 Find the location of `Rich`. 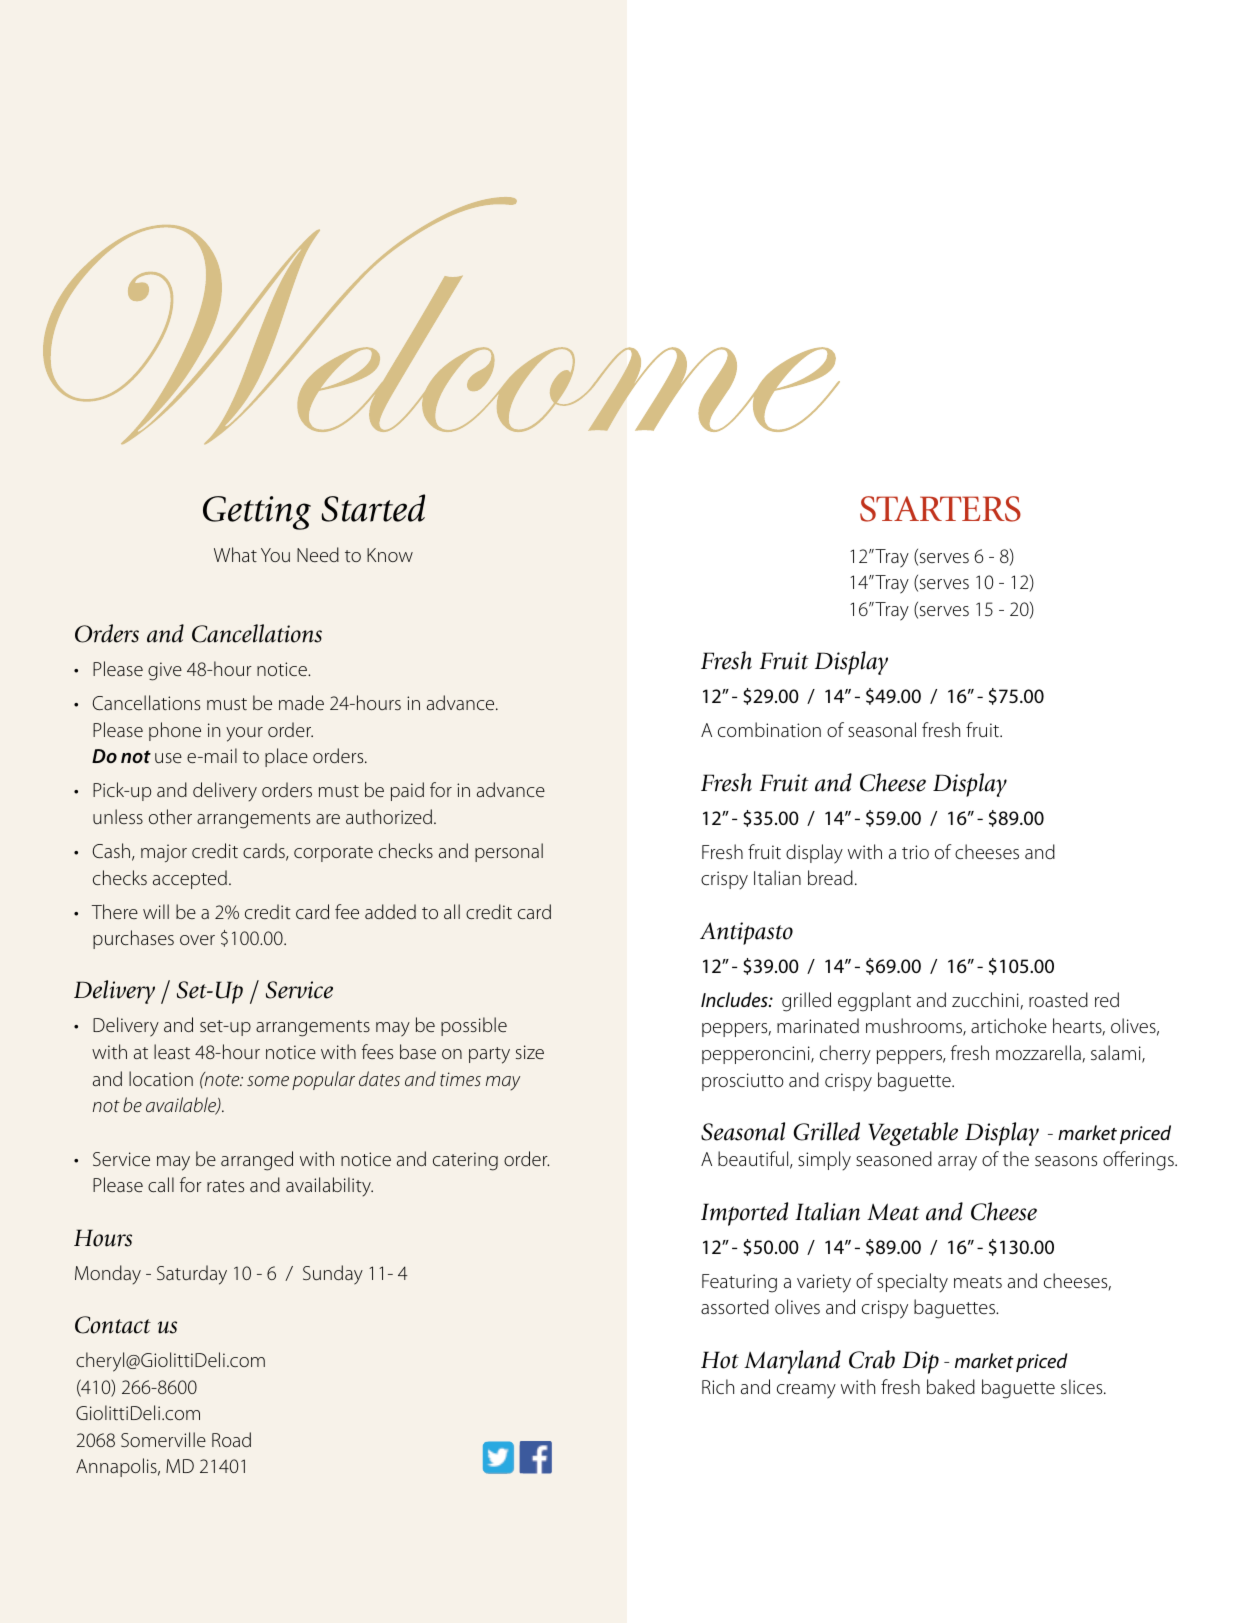

Rich is located at coordinates (718, 1386).
